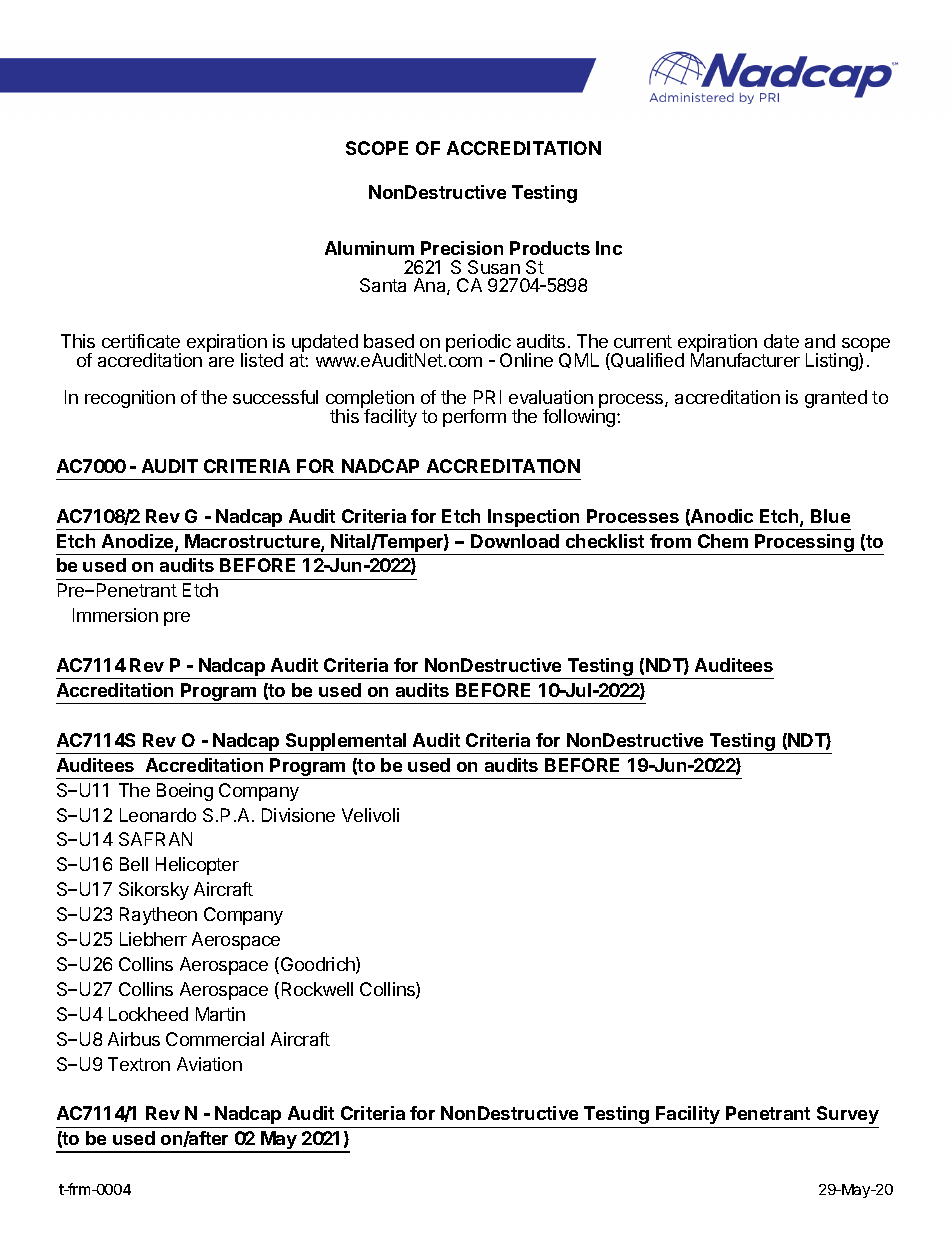  What do you see at coordinates (141, 341) in the screenshot?
I see `certificate` at bounding box center [141, 341].
